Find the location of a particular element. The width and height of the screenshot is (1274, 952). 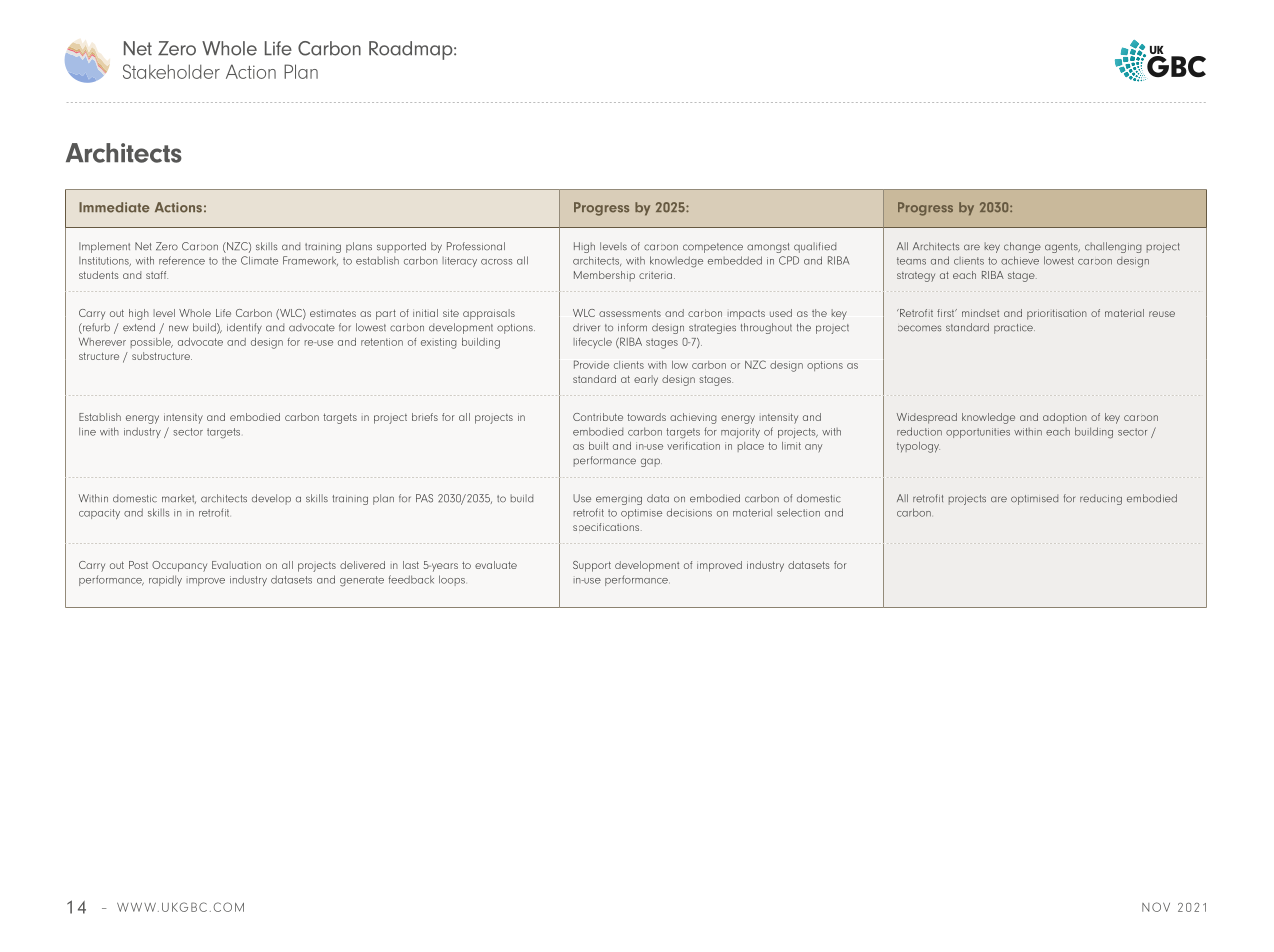

loops is located at coordinates (452, 580).
